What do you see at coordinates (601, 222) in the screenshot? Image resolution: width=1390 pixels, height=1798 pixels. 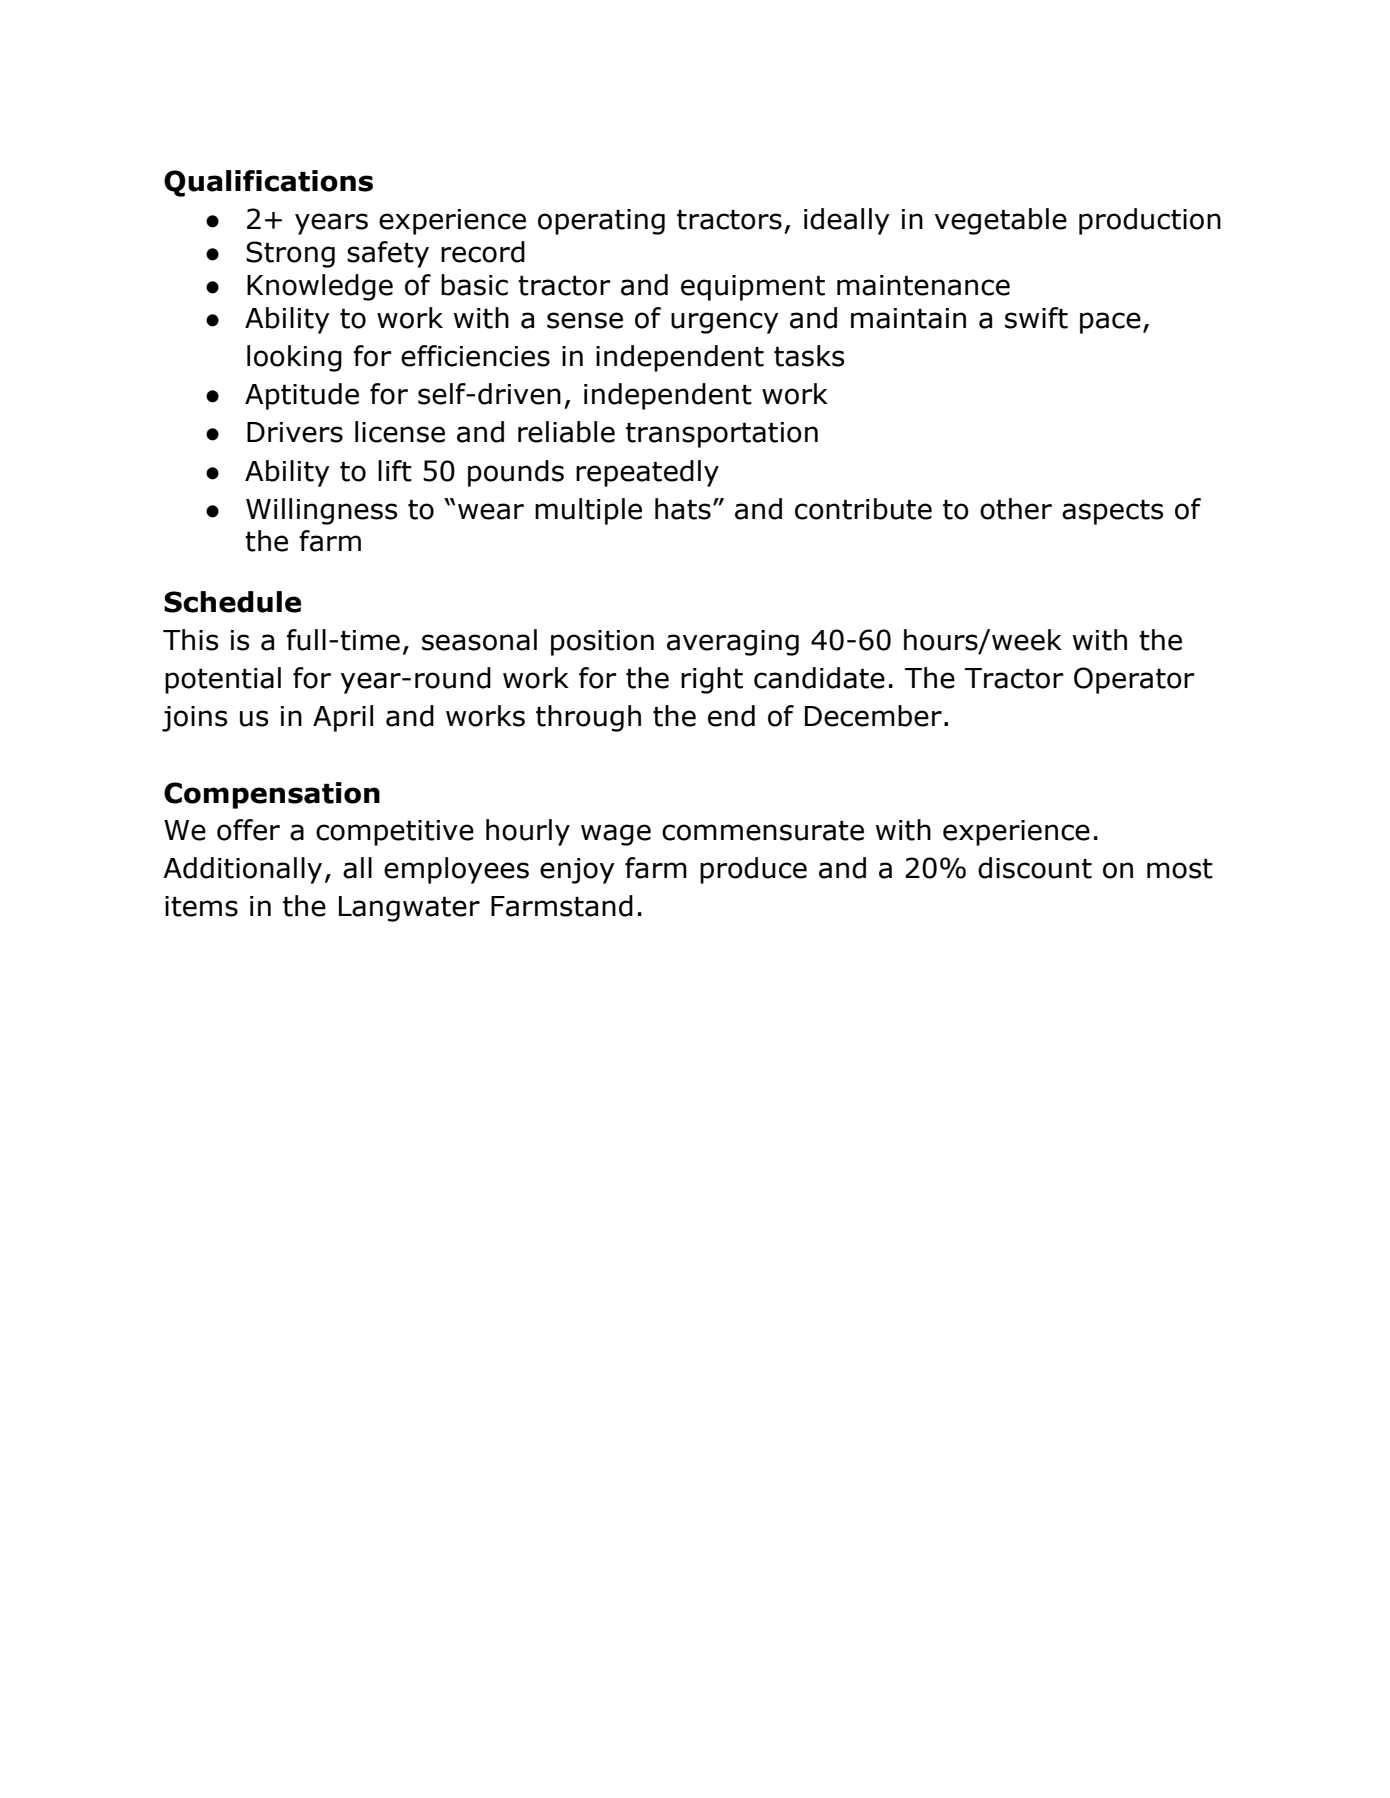 I see `operating` at bounding box center [601, 222].
